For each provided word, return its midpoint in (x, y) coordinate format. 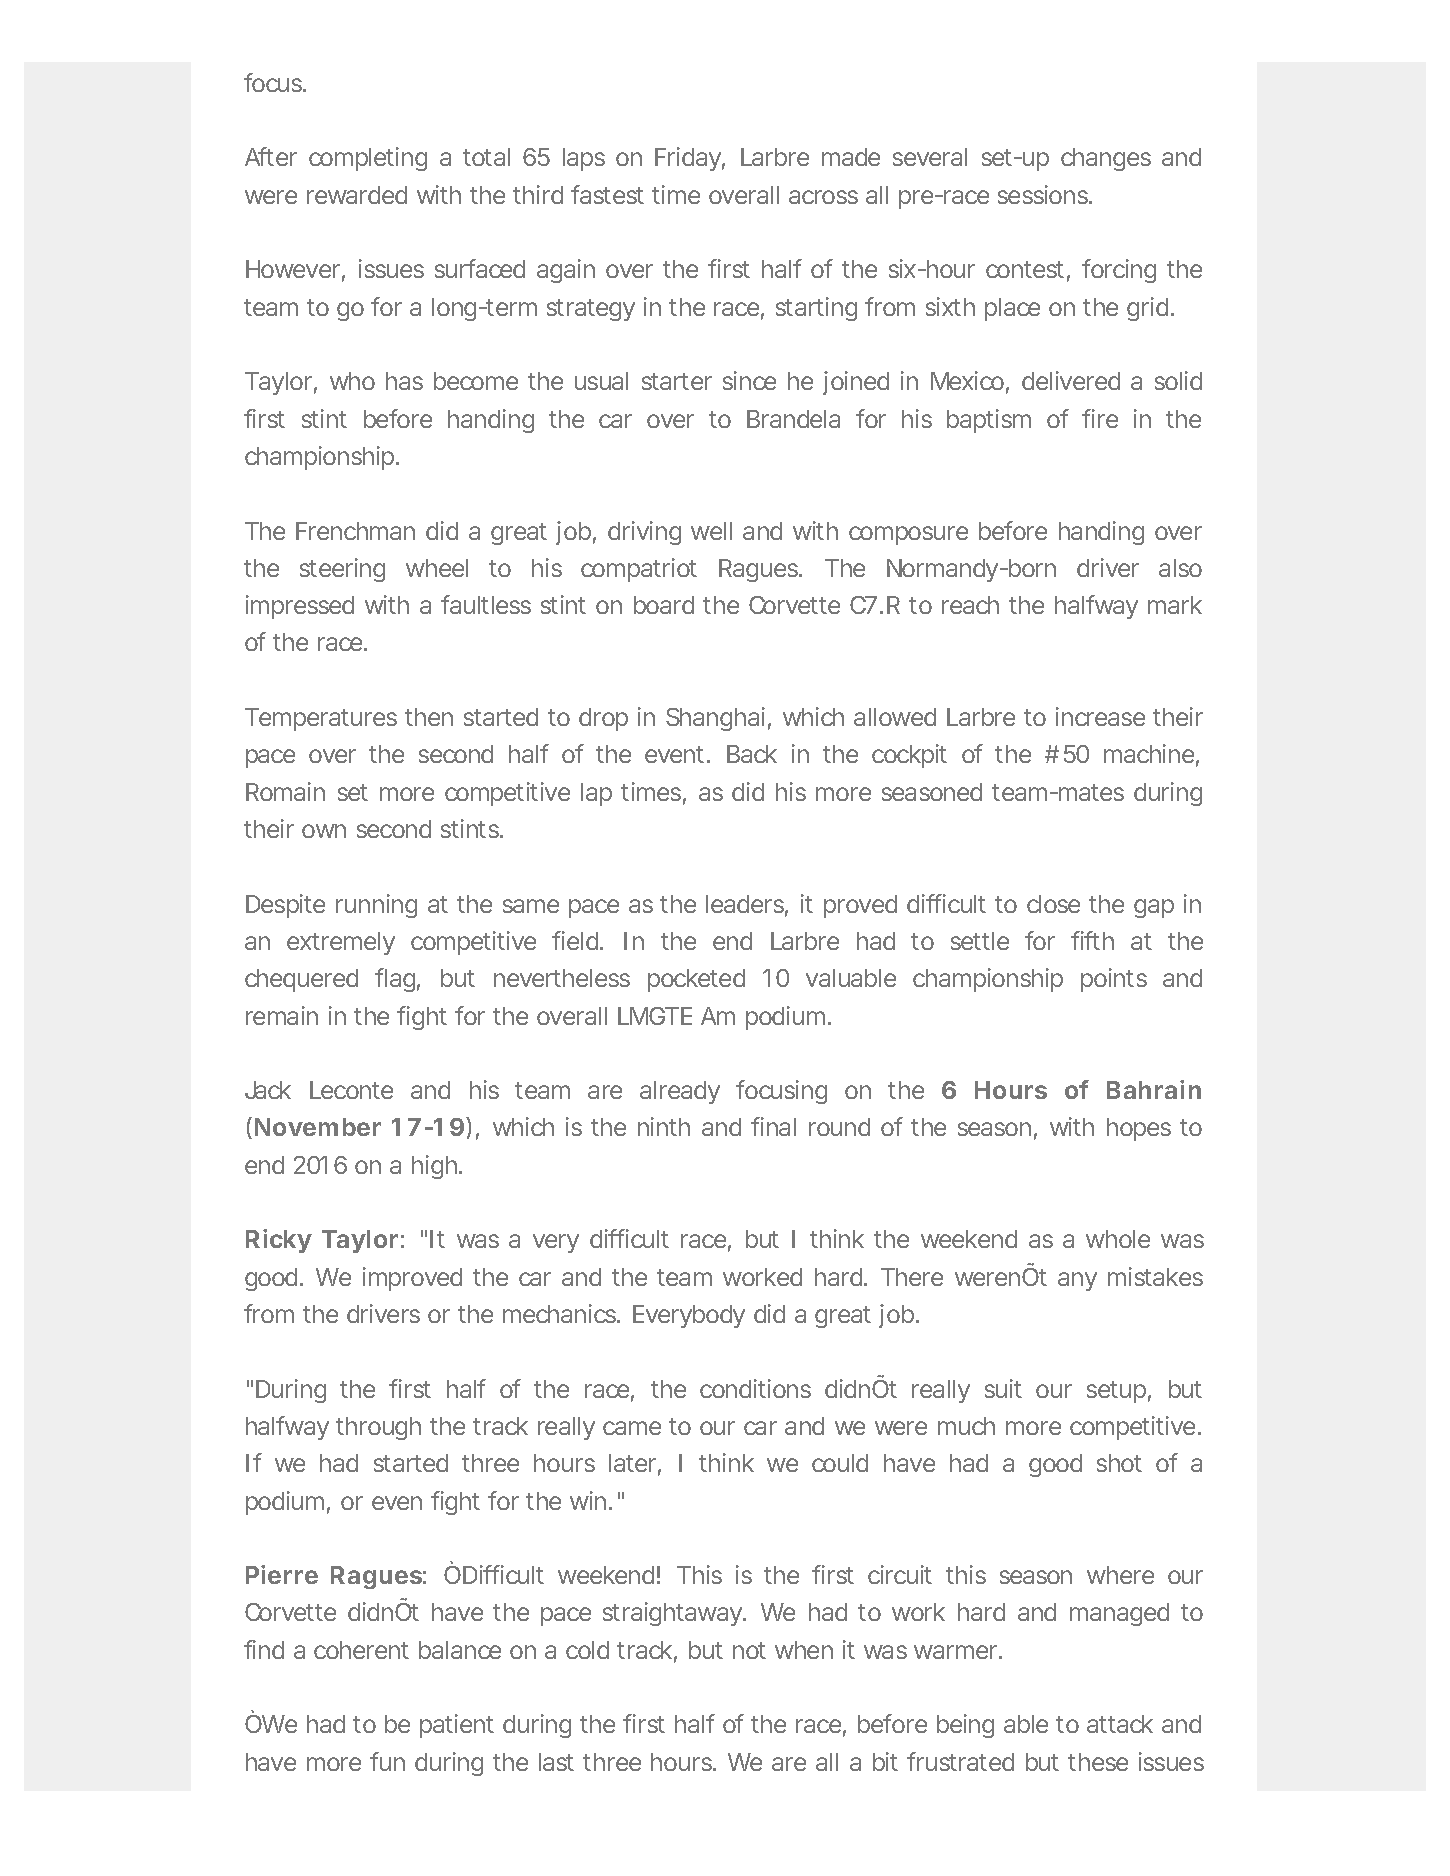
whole (1118, 1239)
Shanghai (715, 719)
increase (1100, 716)
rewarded (357, 195)
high (434, 1167)
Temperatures (321, 719)
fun (387, 1761)
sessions (1044, 194)
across (823, 197)
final (773, 1126)
